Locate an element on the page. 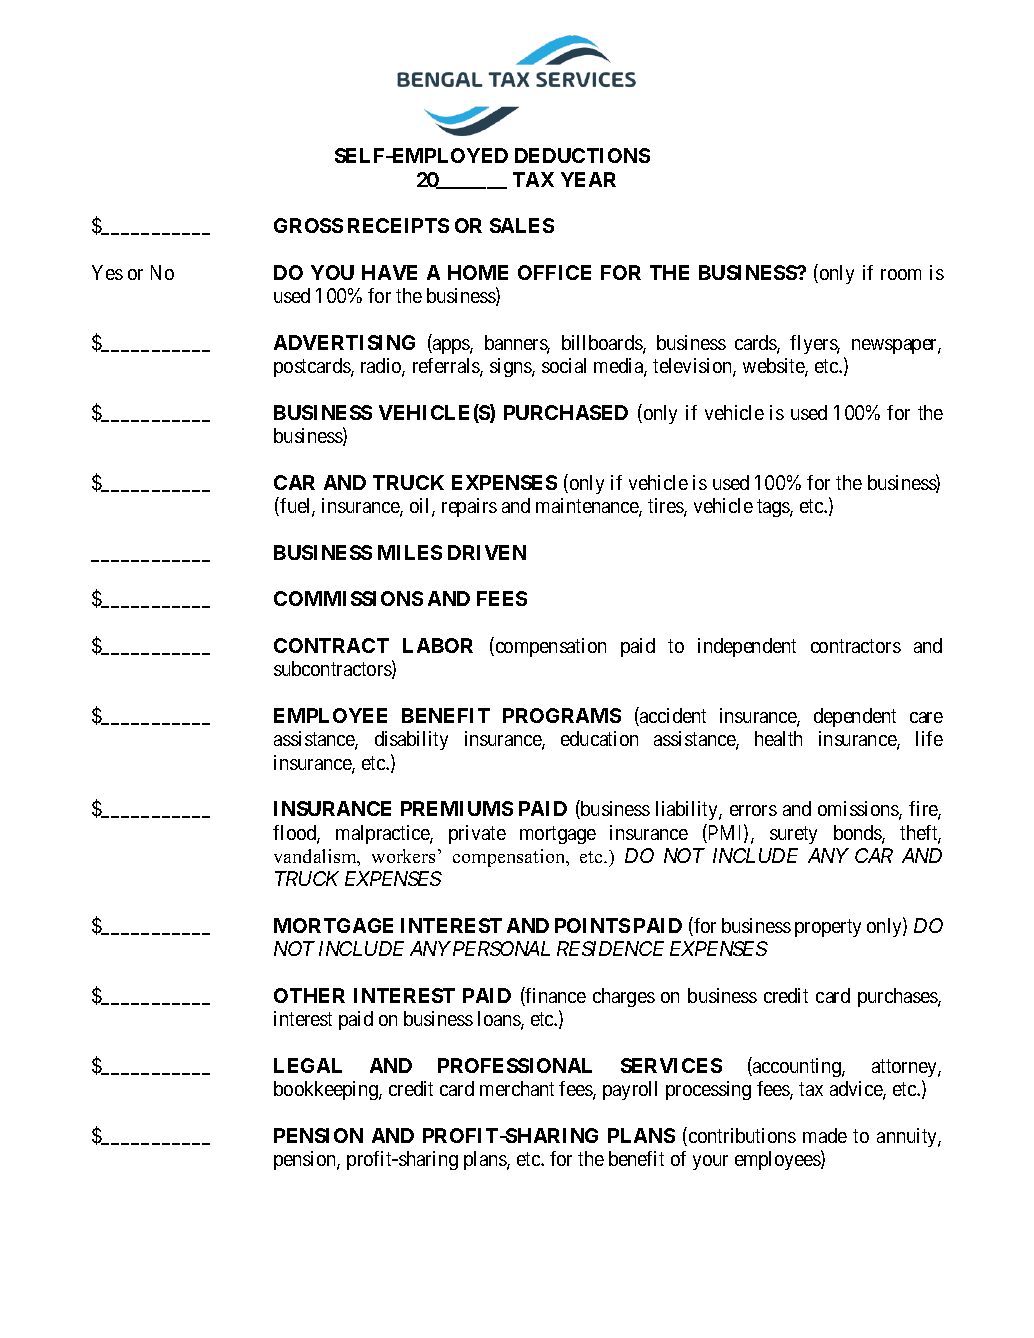 This page has height=1338, width=1034. workers is located at coordinates (403, 856).
